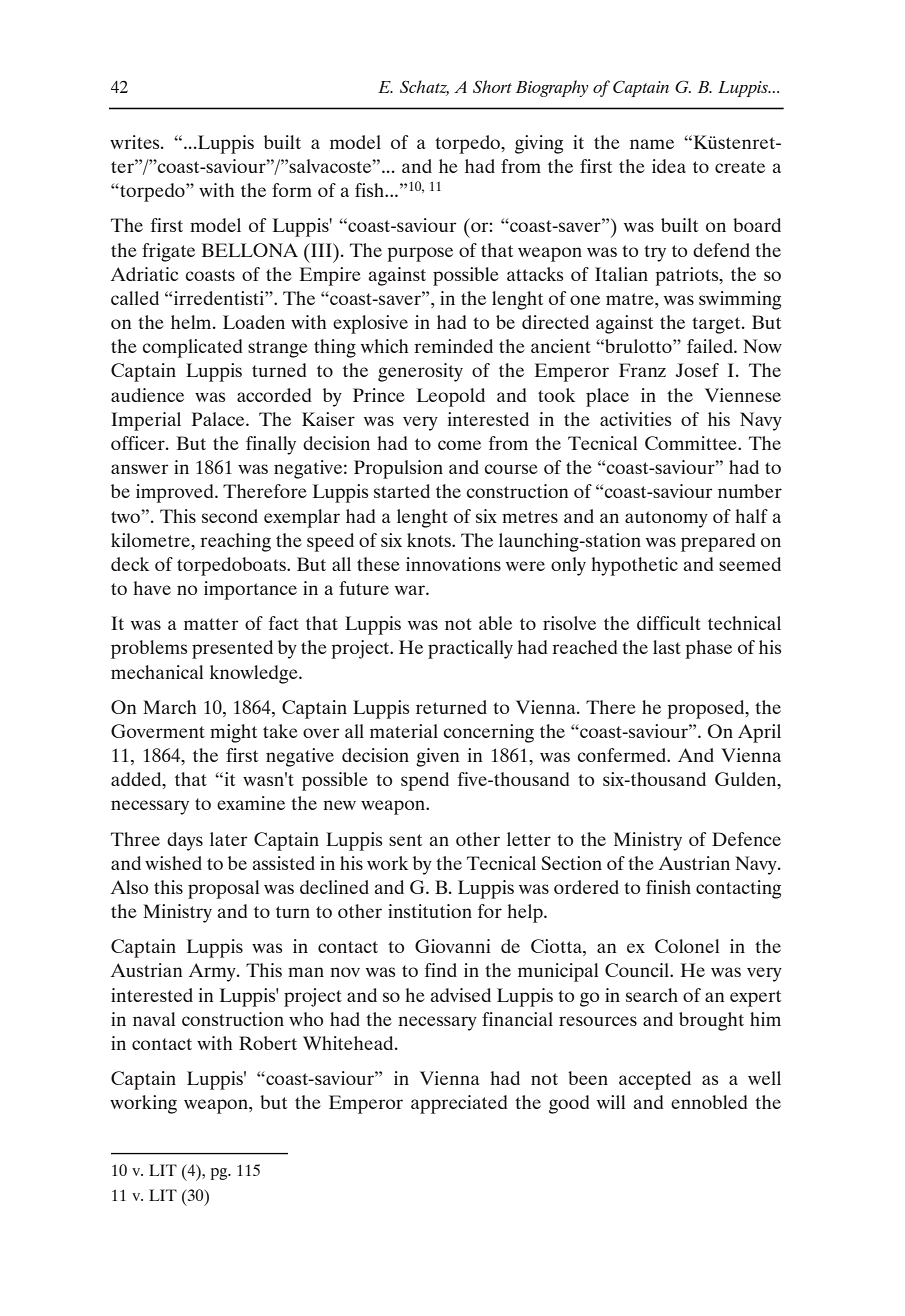 This screenshot has height=1316, width=905. I want to click on Schatz, so click(424, 87).
